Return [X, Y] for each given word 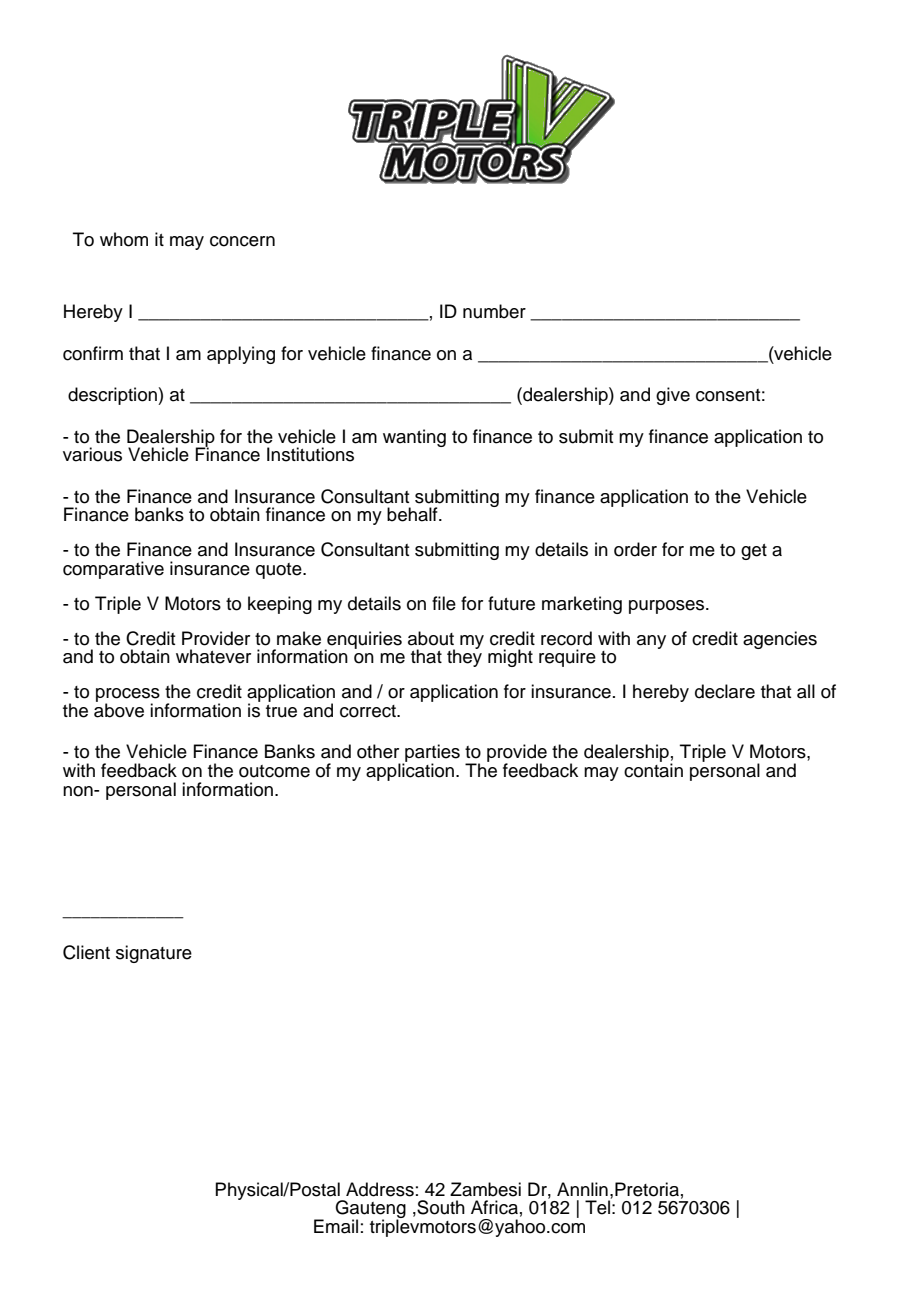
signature [154, 954]
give [673, 396]
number [494, 311]
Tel [597, 1207]
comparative [113, 570]
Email [336, 1226]
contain [653, 769]
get [754, 552]
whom [124, 239]
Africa [494, 1207]
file [444, 603]
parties [431, 754]
